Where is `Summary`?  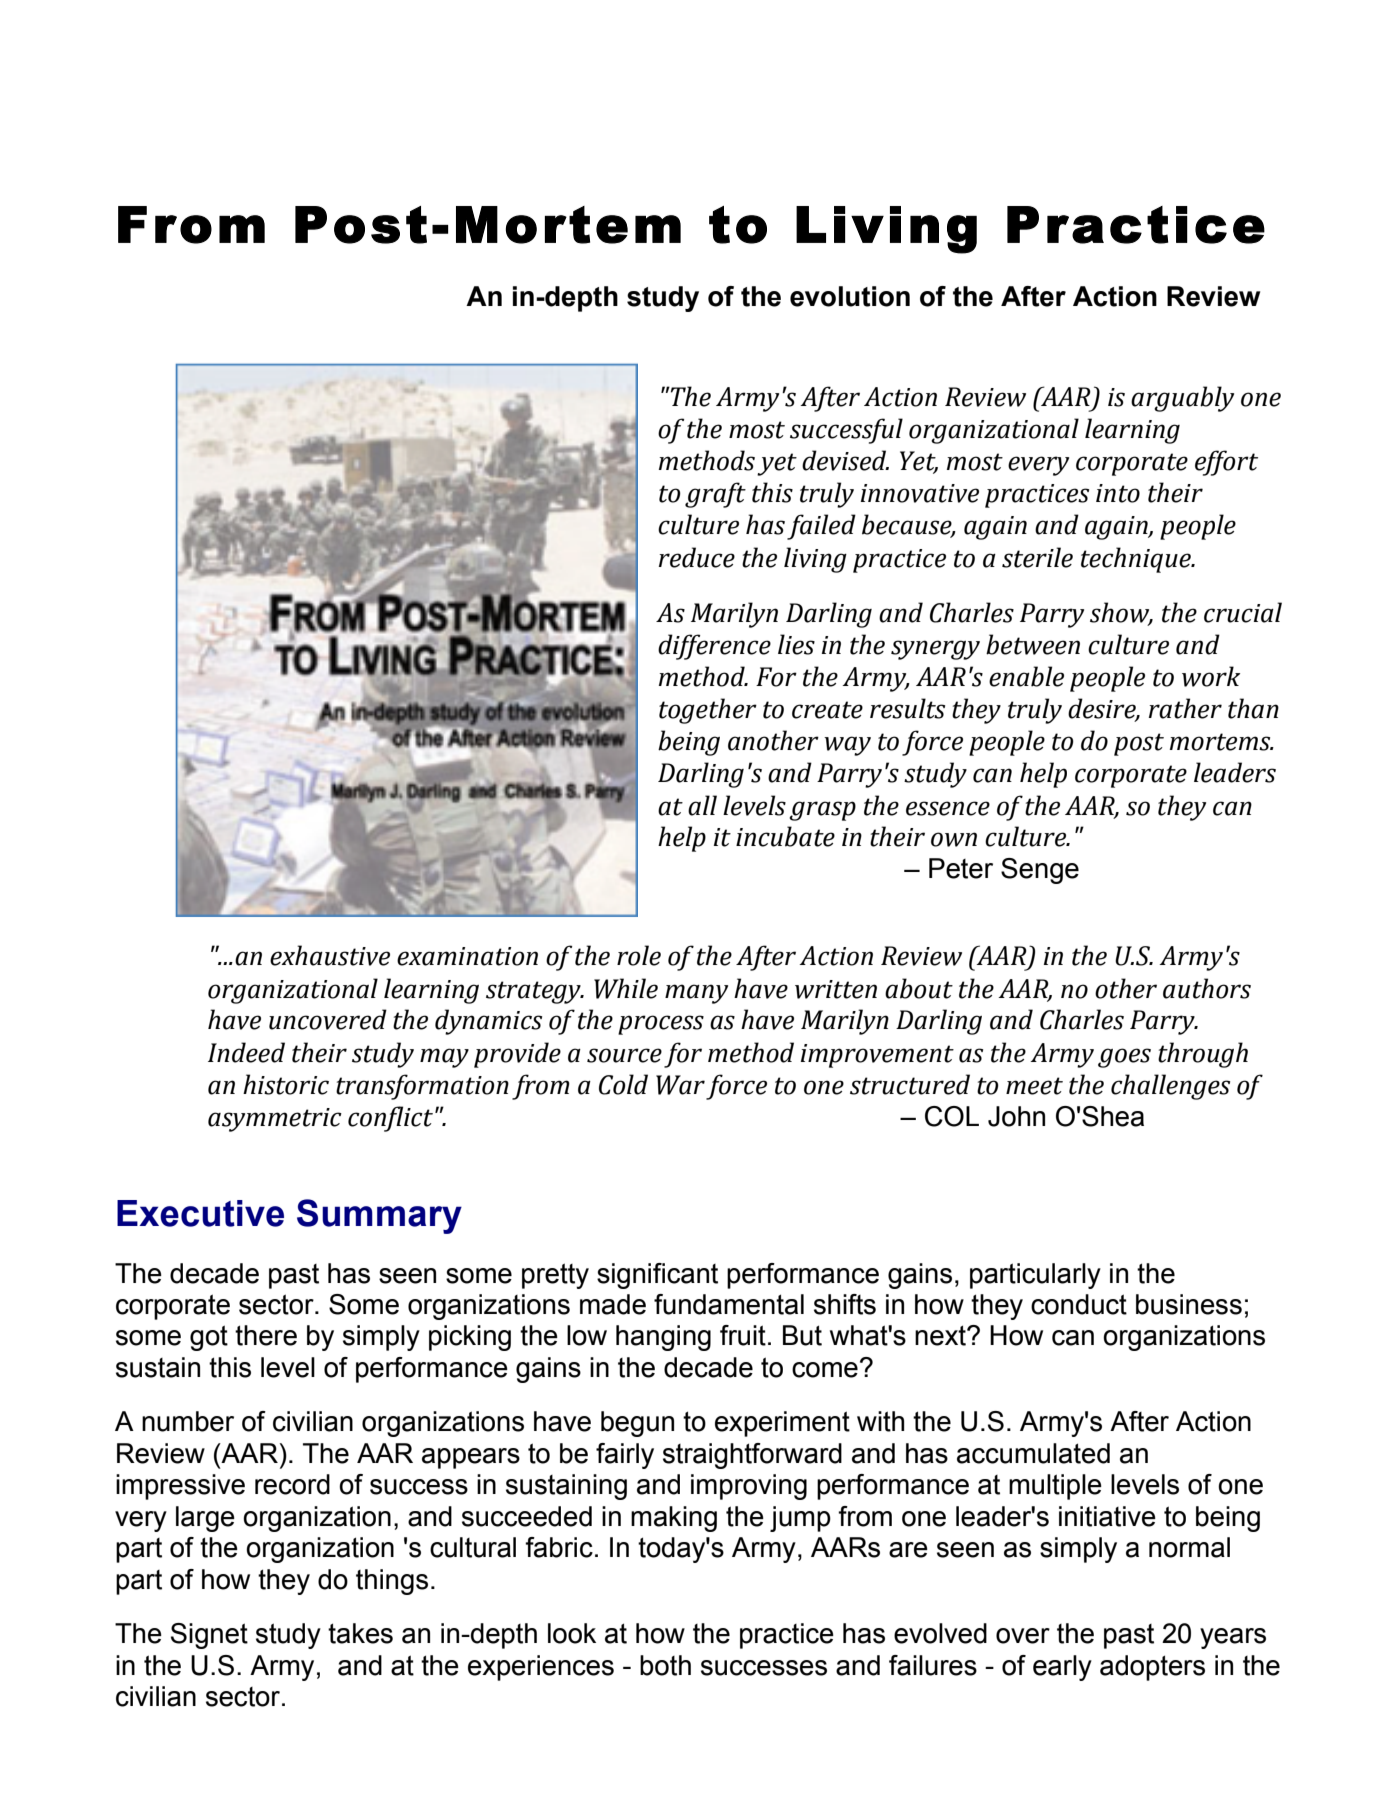
Summary is located at coordinates (379, 1216).
